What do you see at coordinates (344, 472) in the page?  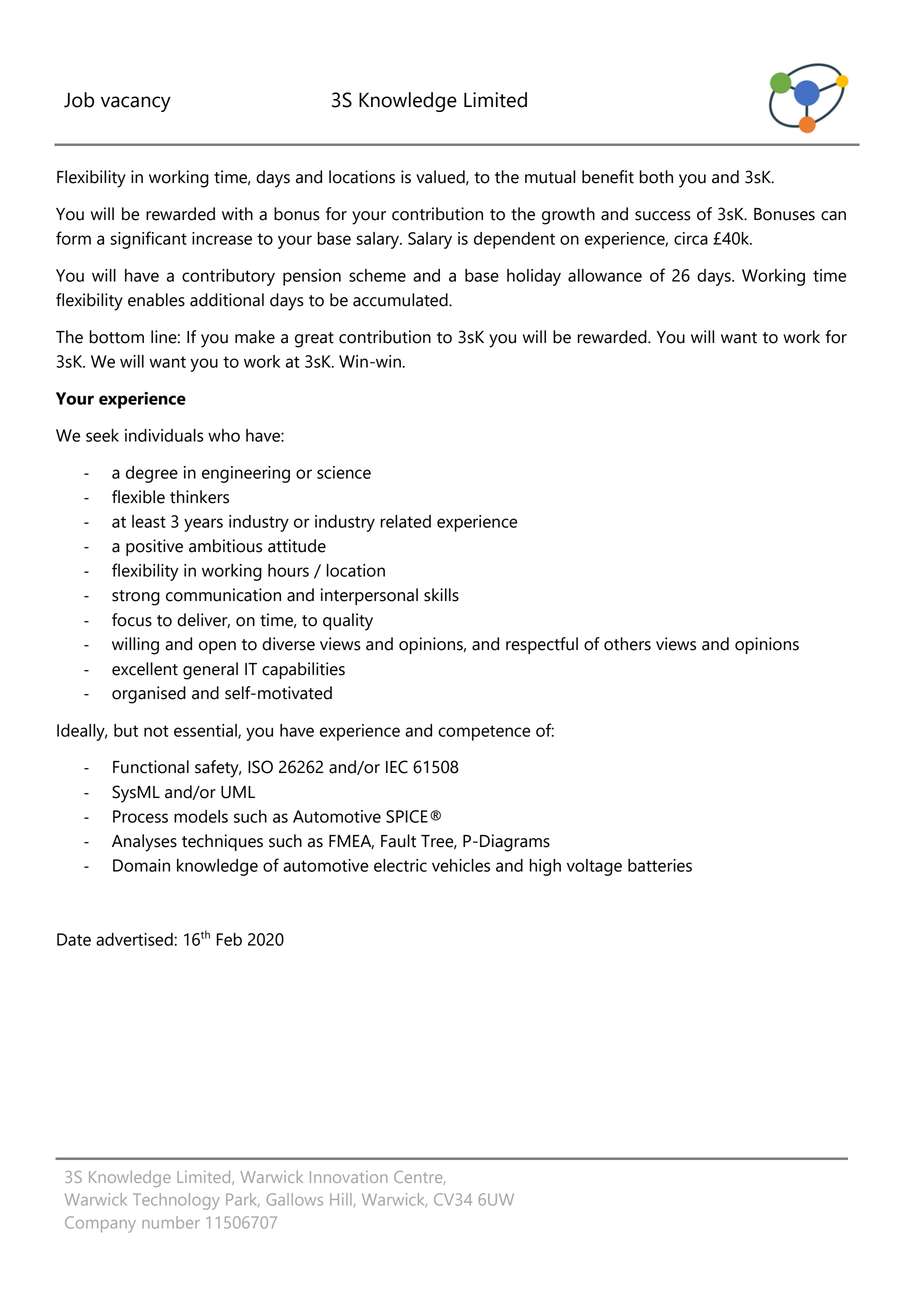 I see `science` at bounding box center [344, 472].
